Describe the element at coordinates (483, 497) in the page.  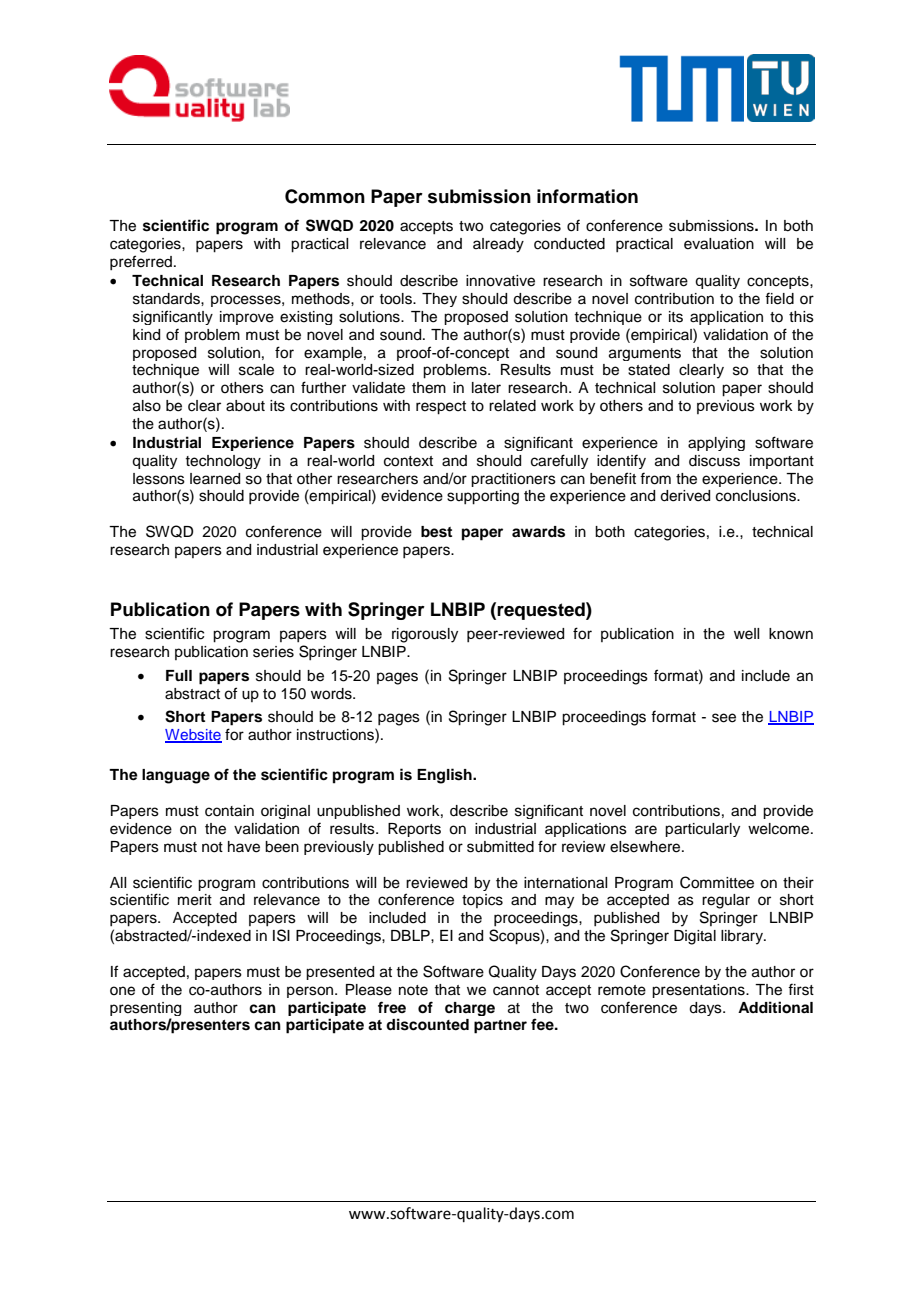
I see `supporting` at that location.
